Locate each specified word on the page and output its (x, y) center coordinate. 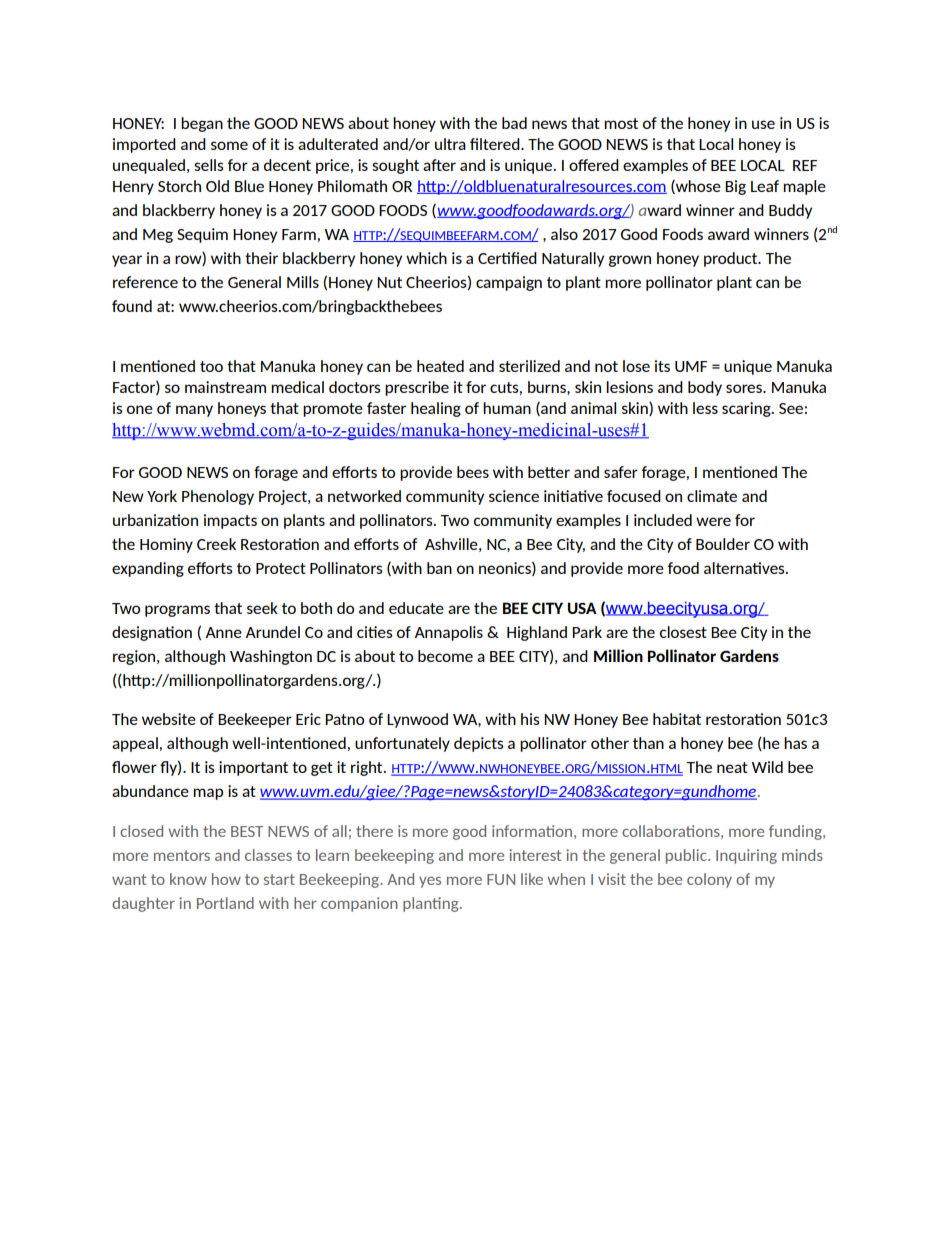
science (514, 496)
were (713, 521)
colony (709, 880)
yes (430, 882)
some (229, 145)
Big (735, 187)
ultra (450, 144)
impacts (230, 521)
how (226, 879)
